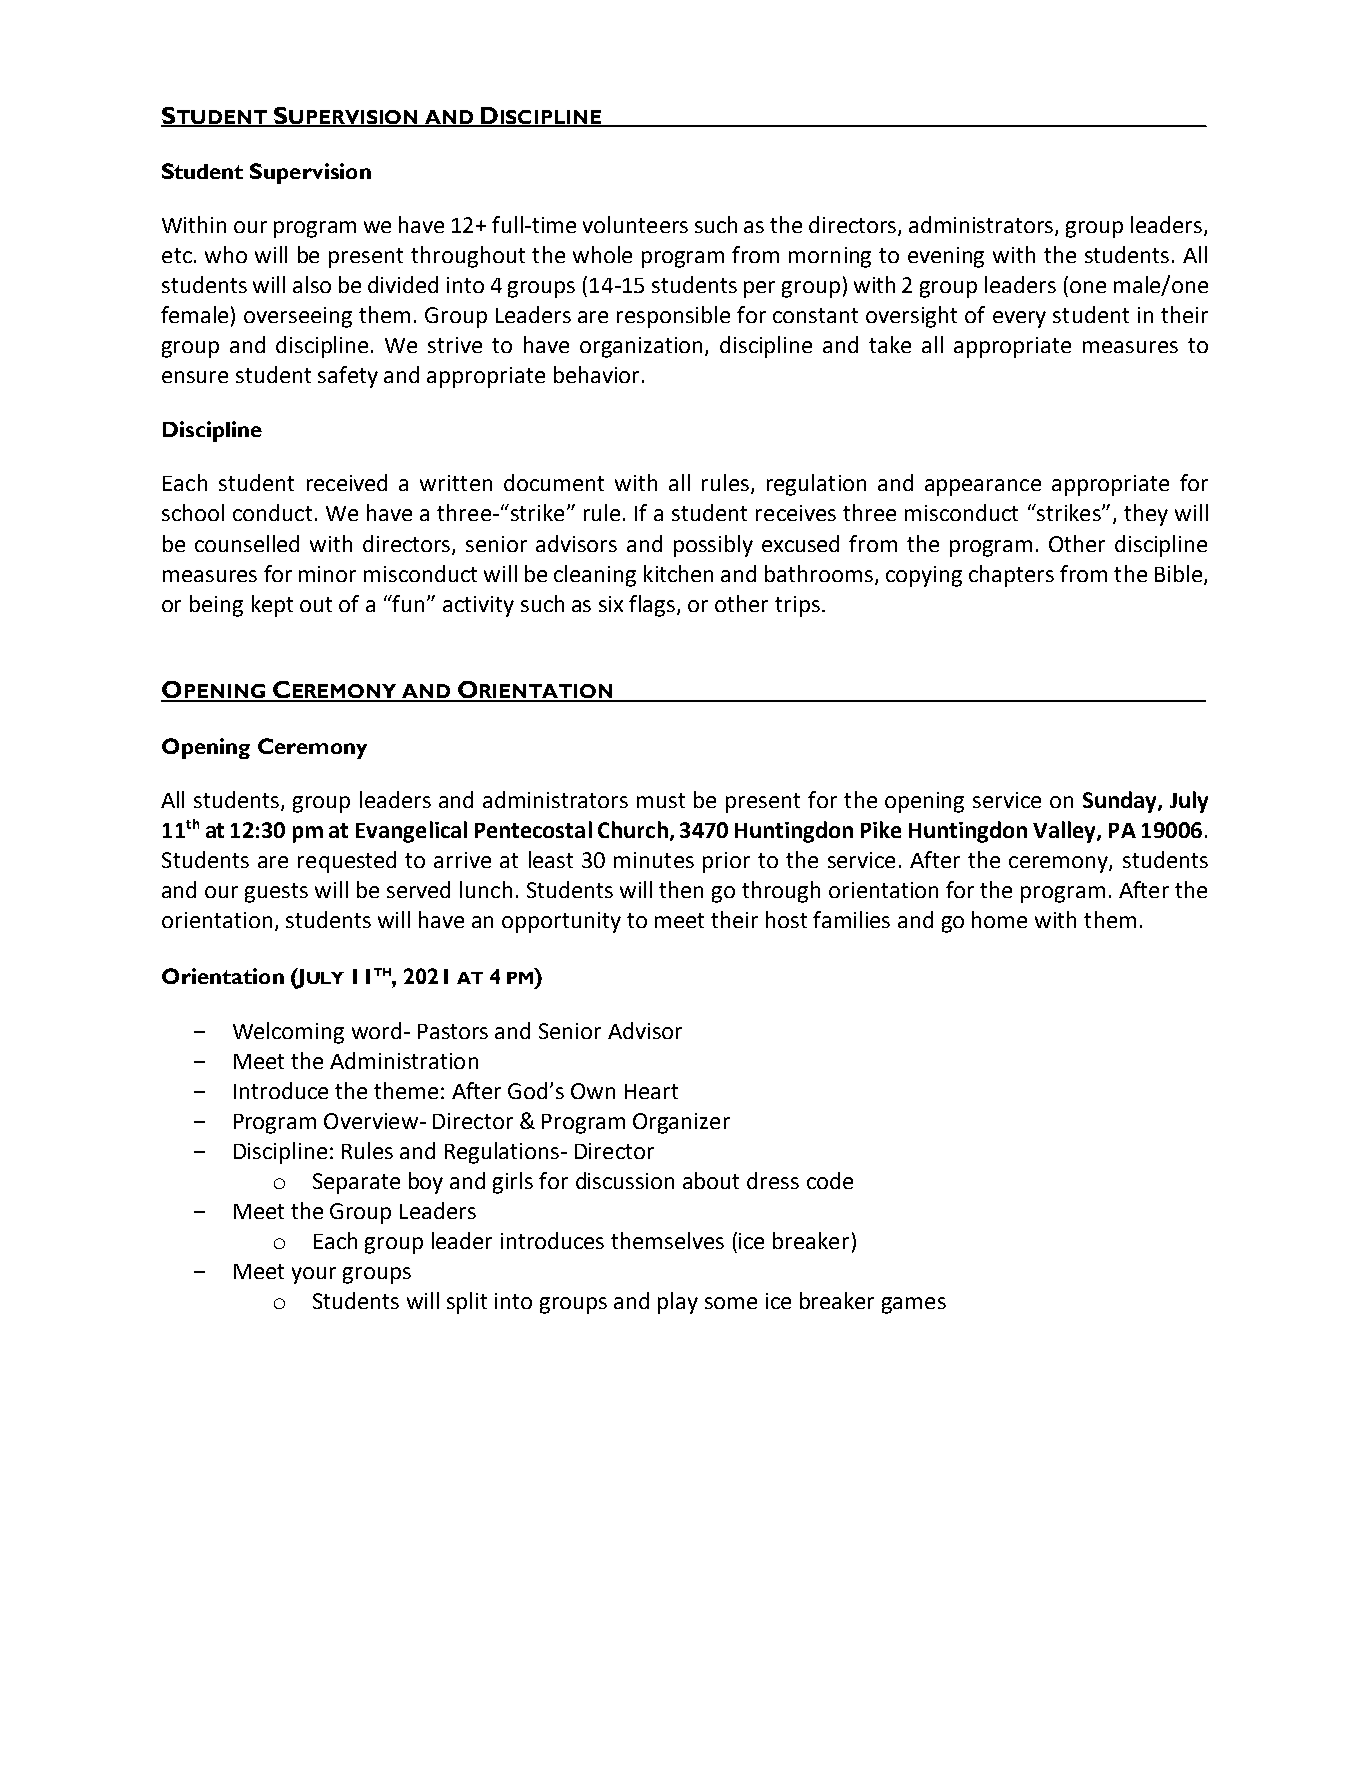 Image resolution: width=1370 pixels, height=1773 pixels. I want to click on play, so click(678, 1303).
